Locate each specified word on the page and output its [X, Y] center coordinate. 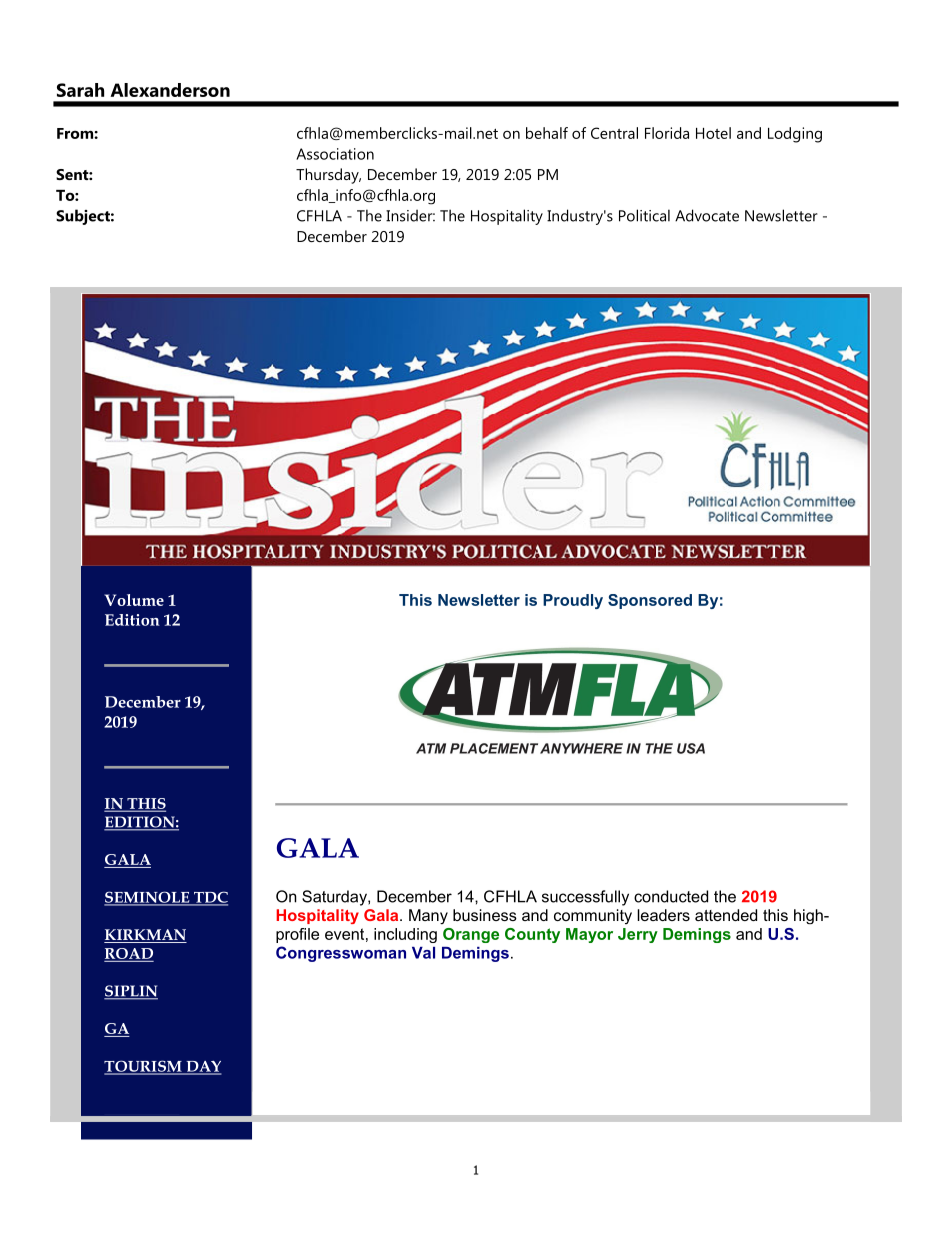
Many [428, 916]
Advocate [707, 215]
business [485, 915]
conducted [671, 896]
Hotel [713, 133]
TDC [209, 898]
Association [335, 154]
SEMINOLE [148, 898]
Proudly [573, 601]
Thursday [328, 176]
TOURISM [144, 1067]
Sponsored [650, 601]
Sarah [80, 90]
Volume [134, 600]
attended [726, 915]
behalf [547, 133]
